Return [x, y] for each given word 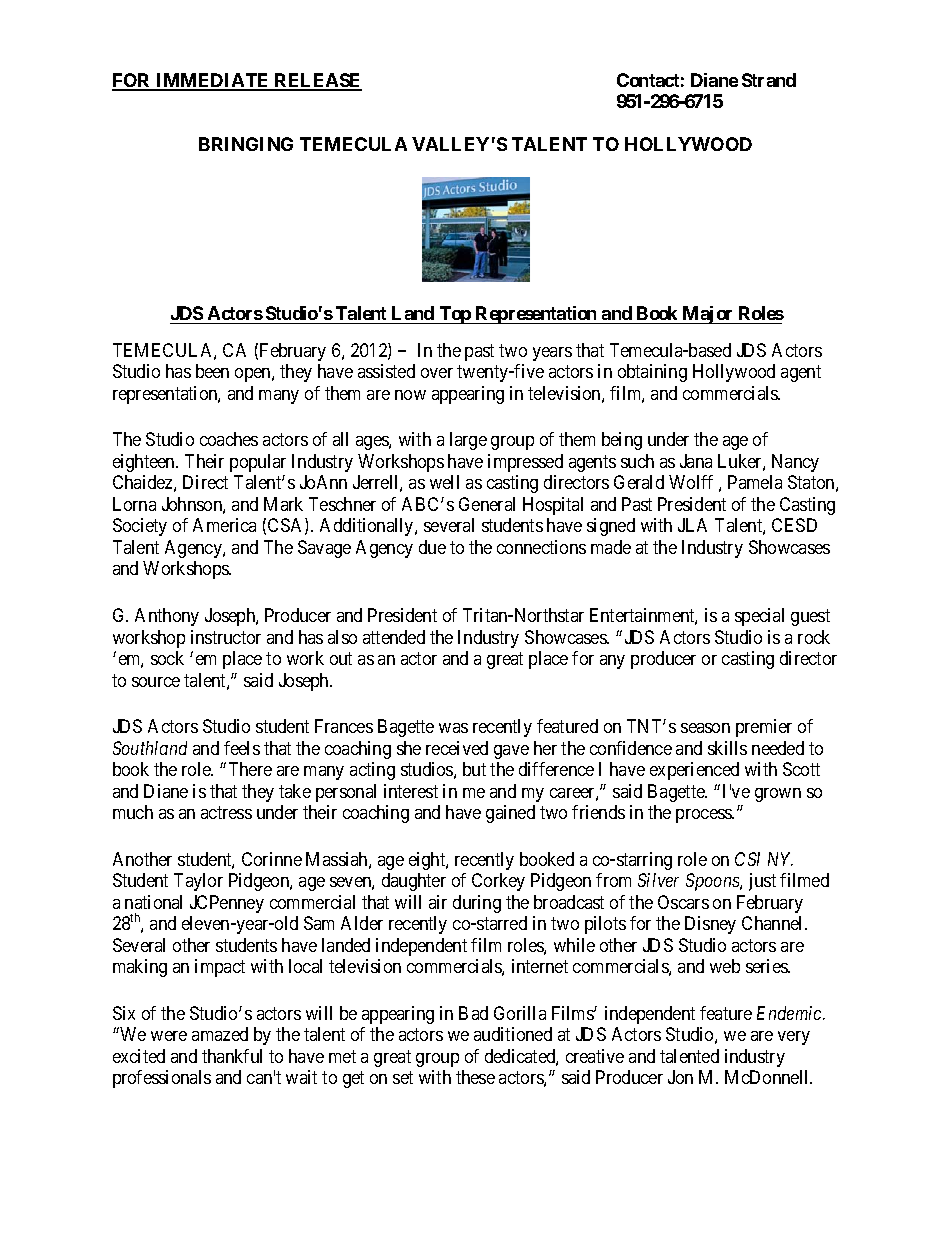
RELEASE [317, 81]
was [453, 728]
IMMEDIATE [213, 81]
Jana [696, 461]
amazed [220, 1034]
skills [727, 748]
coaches [229, 439]
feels [242, 748]
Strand [769, 80]
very [794, 1038]
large [468, 441]
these [475, 1077]
